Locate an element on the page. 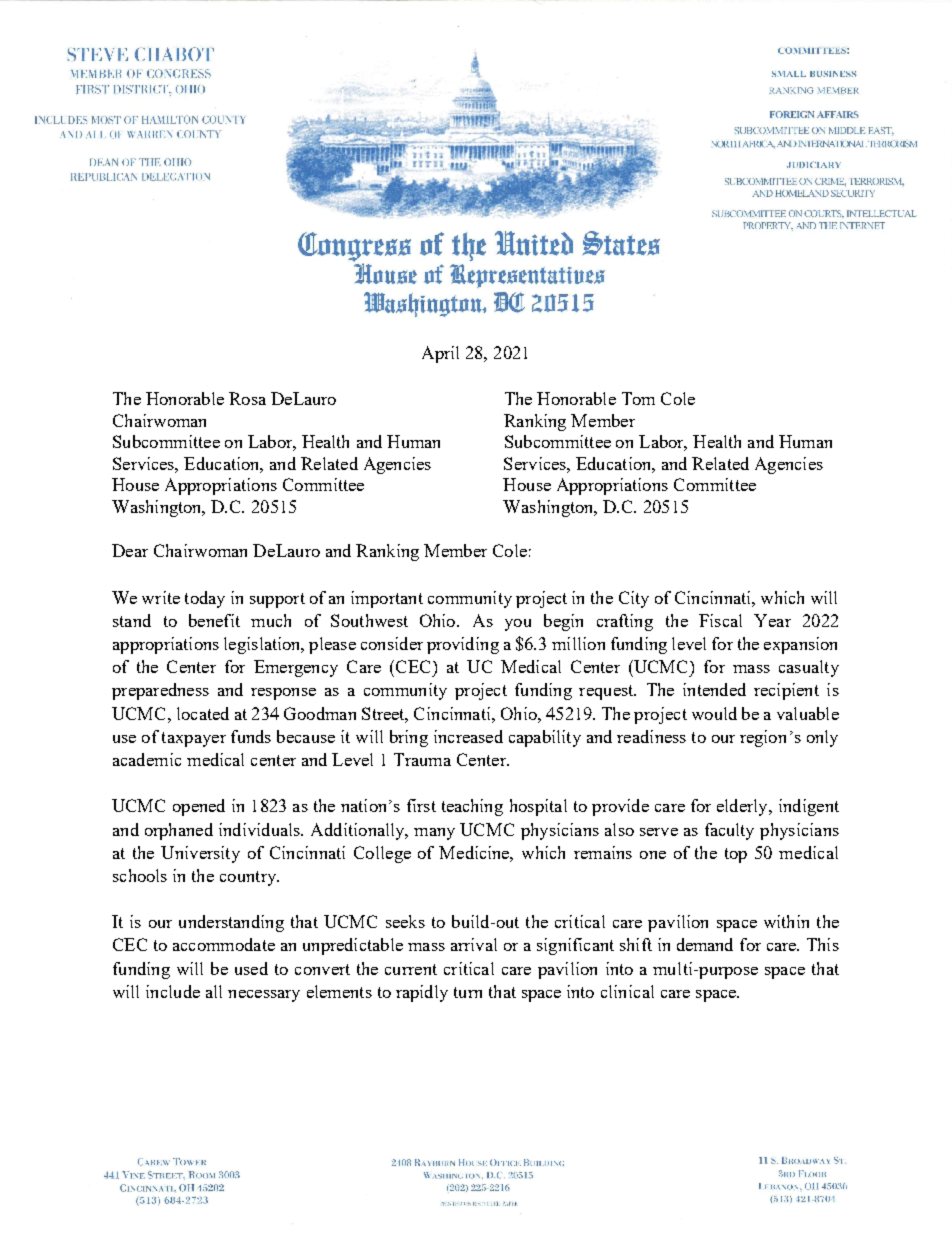  Rosa is located at coordinates (247, 398).
